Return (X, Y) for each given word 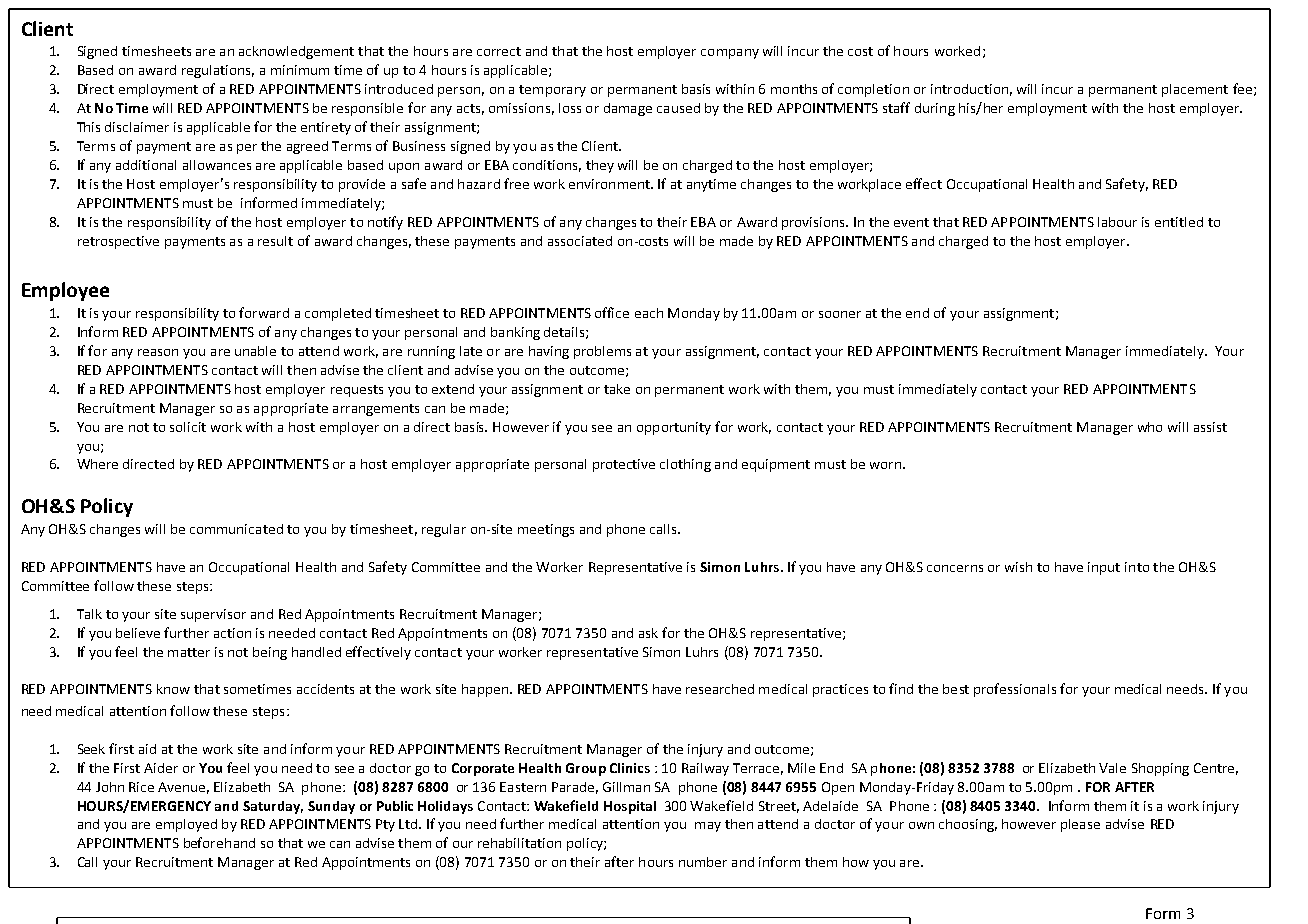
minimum (300, 70)
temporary (552, 91)
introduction (969, 89)
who (1150, 427)
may (708, 827)
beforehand (219, 842)
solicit (188, 427)
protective (624, 465)
